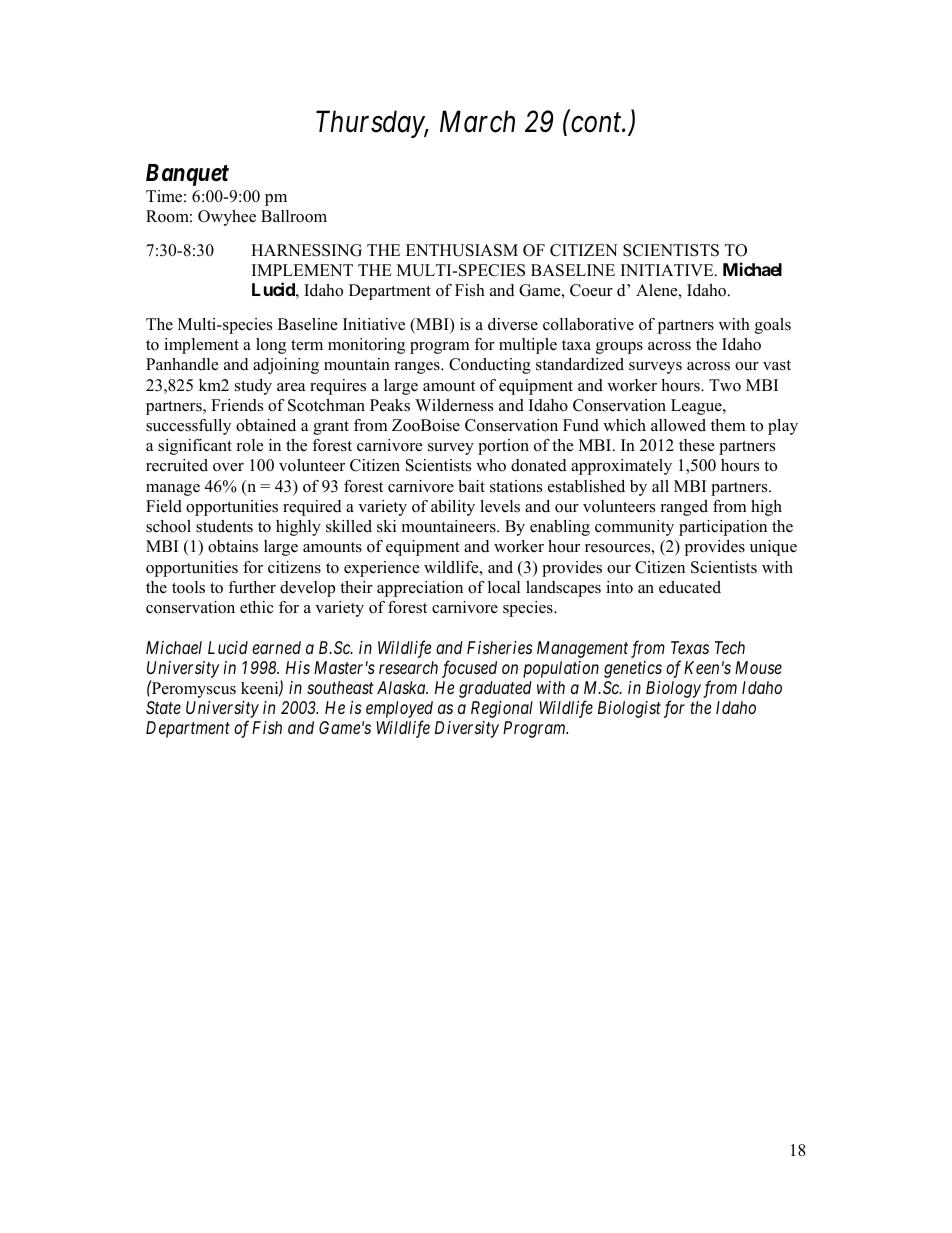 This image has width=952, height=1233. What do you see at coordinates (163, 707) in the image?
I see `State` at bounding box center [163, 707].
